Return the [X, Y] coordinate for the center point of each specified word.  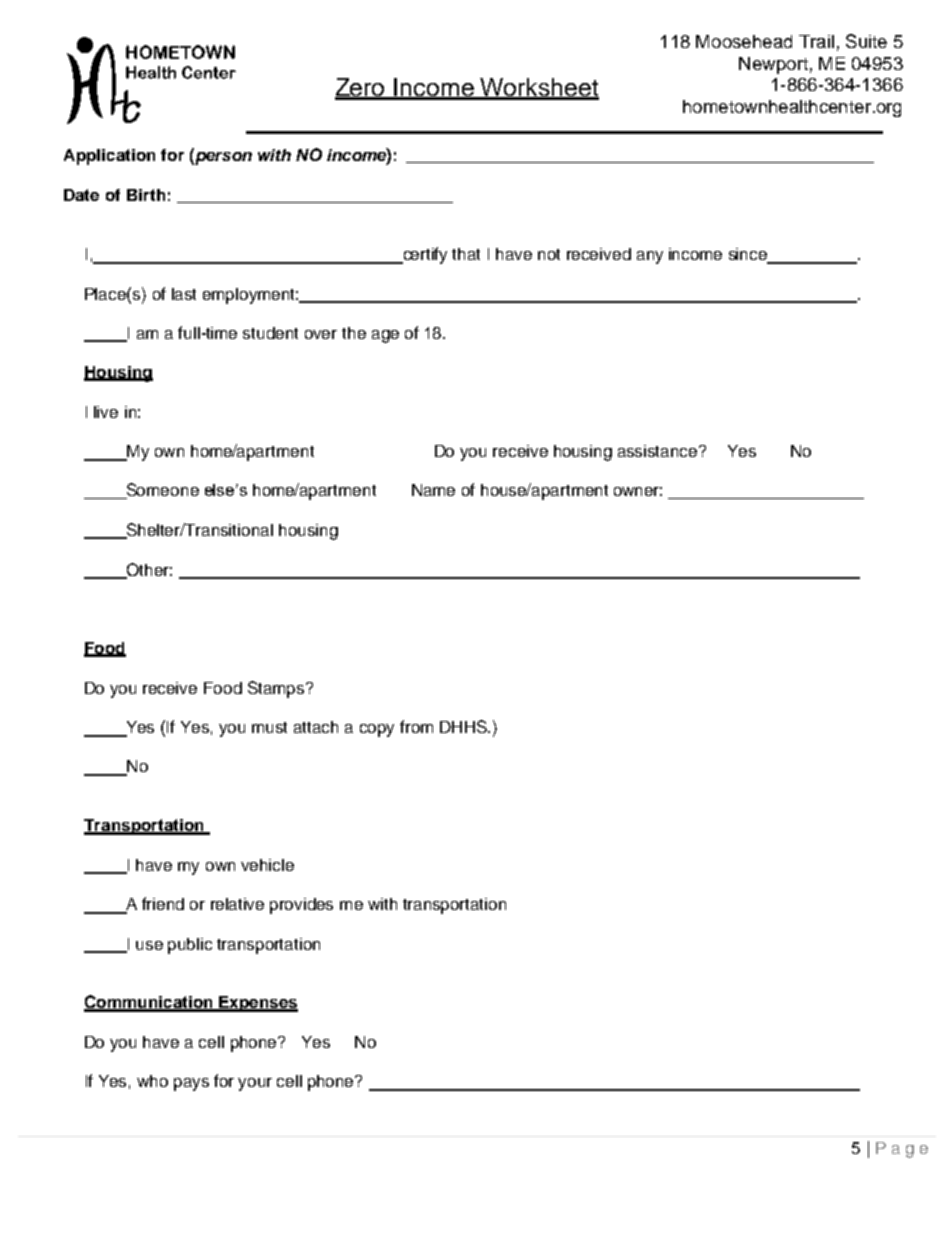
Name [433, 490]
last [184, 294]
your [255, 1084]
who [152, 1081]
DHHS [464, 726]
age [385, 336]
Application [109, 157]
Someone [161, 491]
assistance [659, 451]
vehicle [267, 865]
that [466, 254]
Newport [773, 65]
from [416, 726]
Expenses [257, 1004]
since [749, 255]
